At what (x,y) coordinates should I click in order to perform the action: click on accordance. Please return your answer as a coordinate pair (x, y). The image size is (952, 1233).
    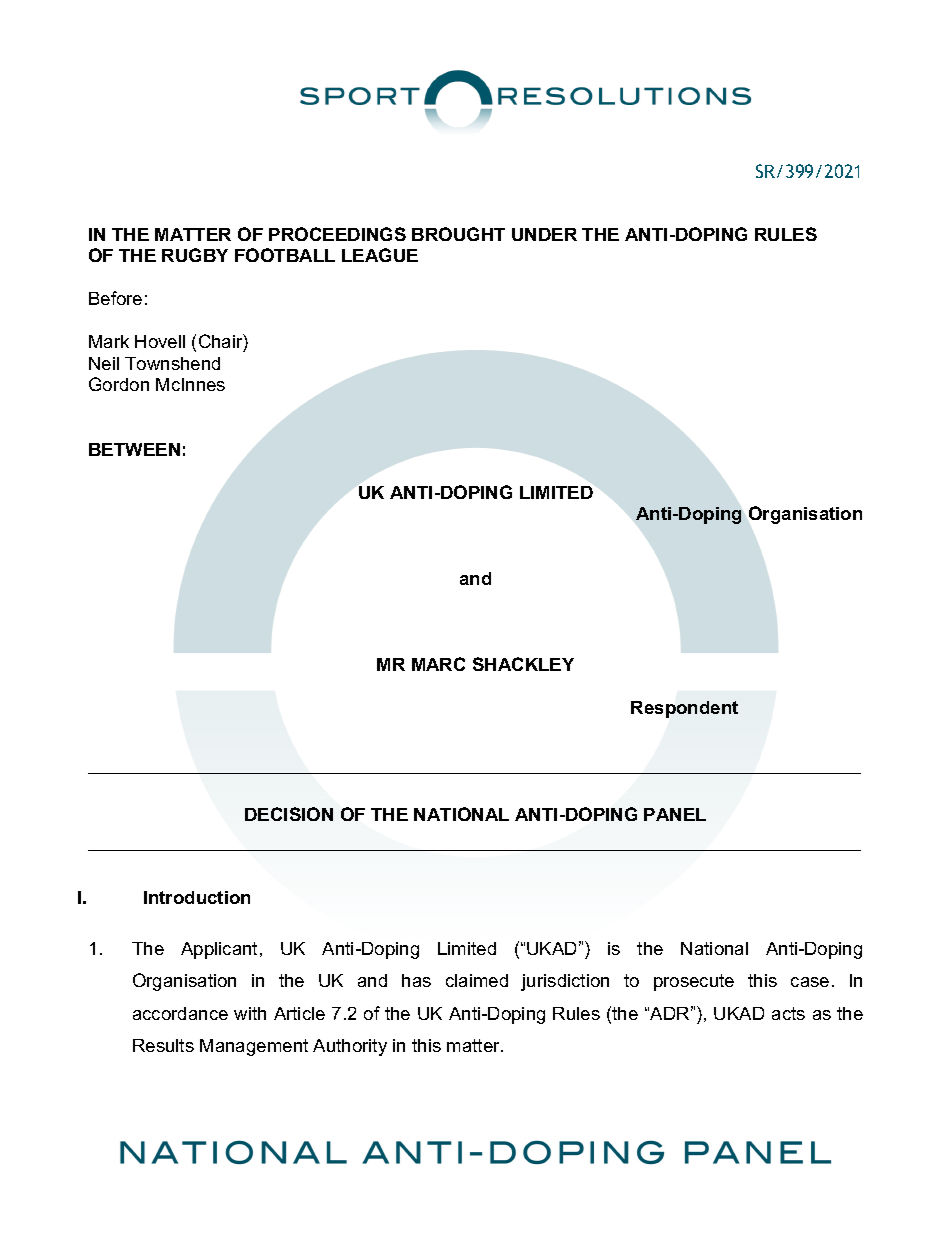
    Looking at the image, I should click on (180, 1013).
